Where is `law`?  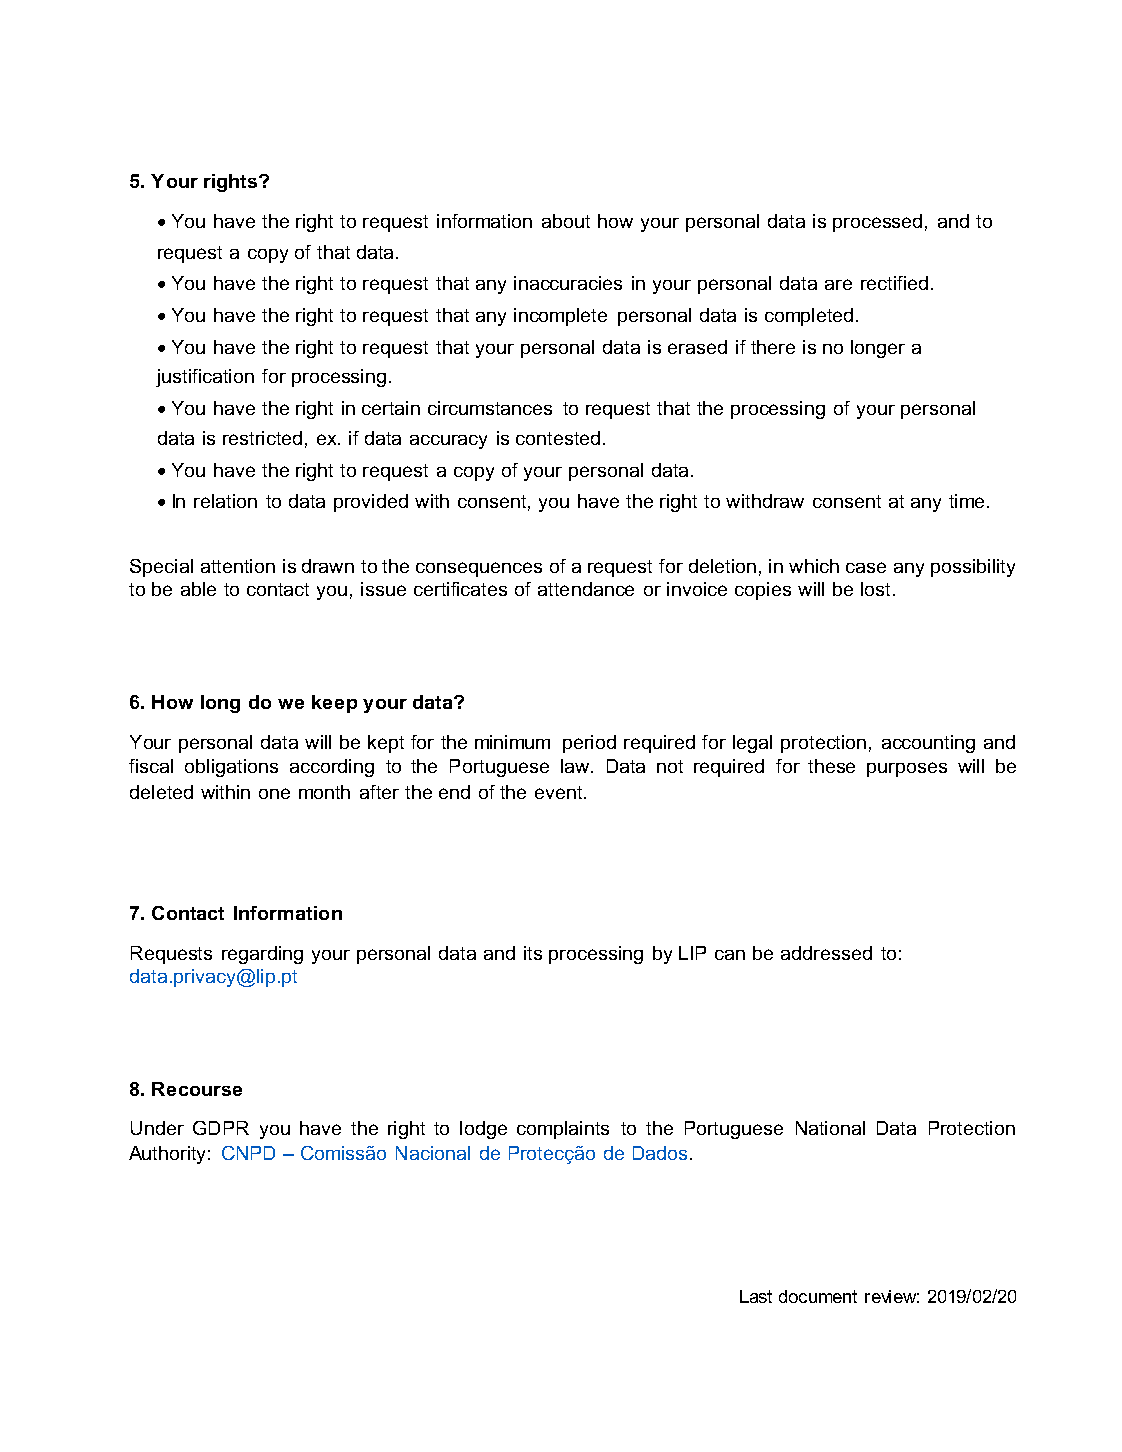
law is located at coordinates (576, 766).
